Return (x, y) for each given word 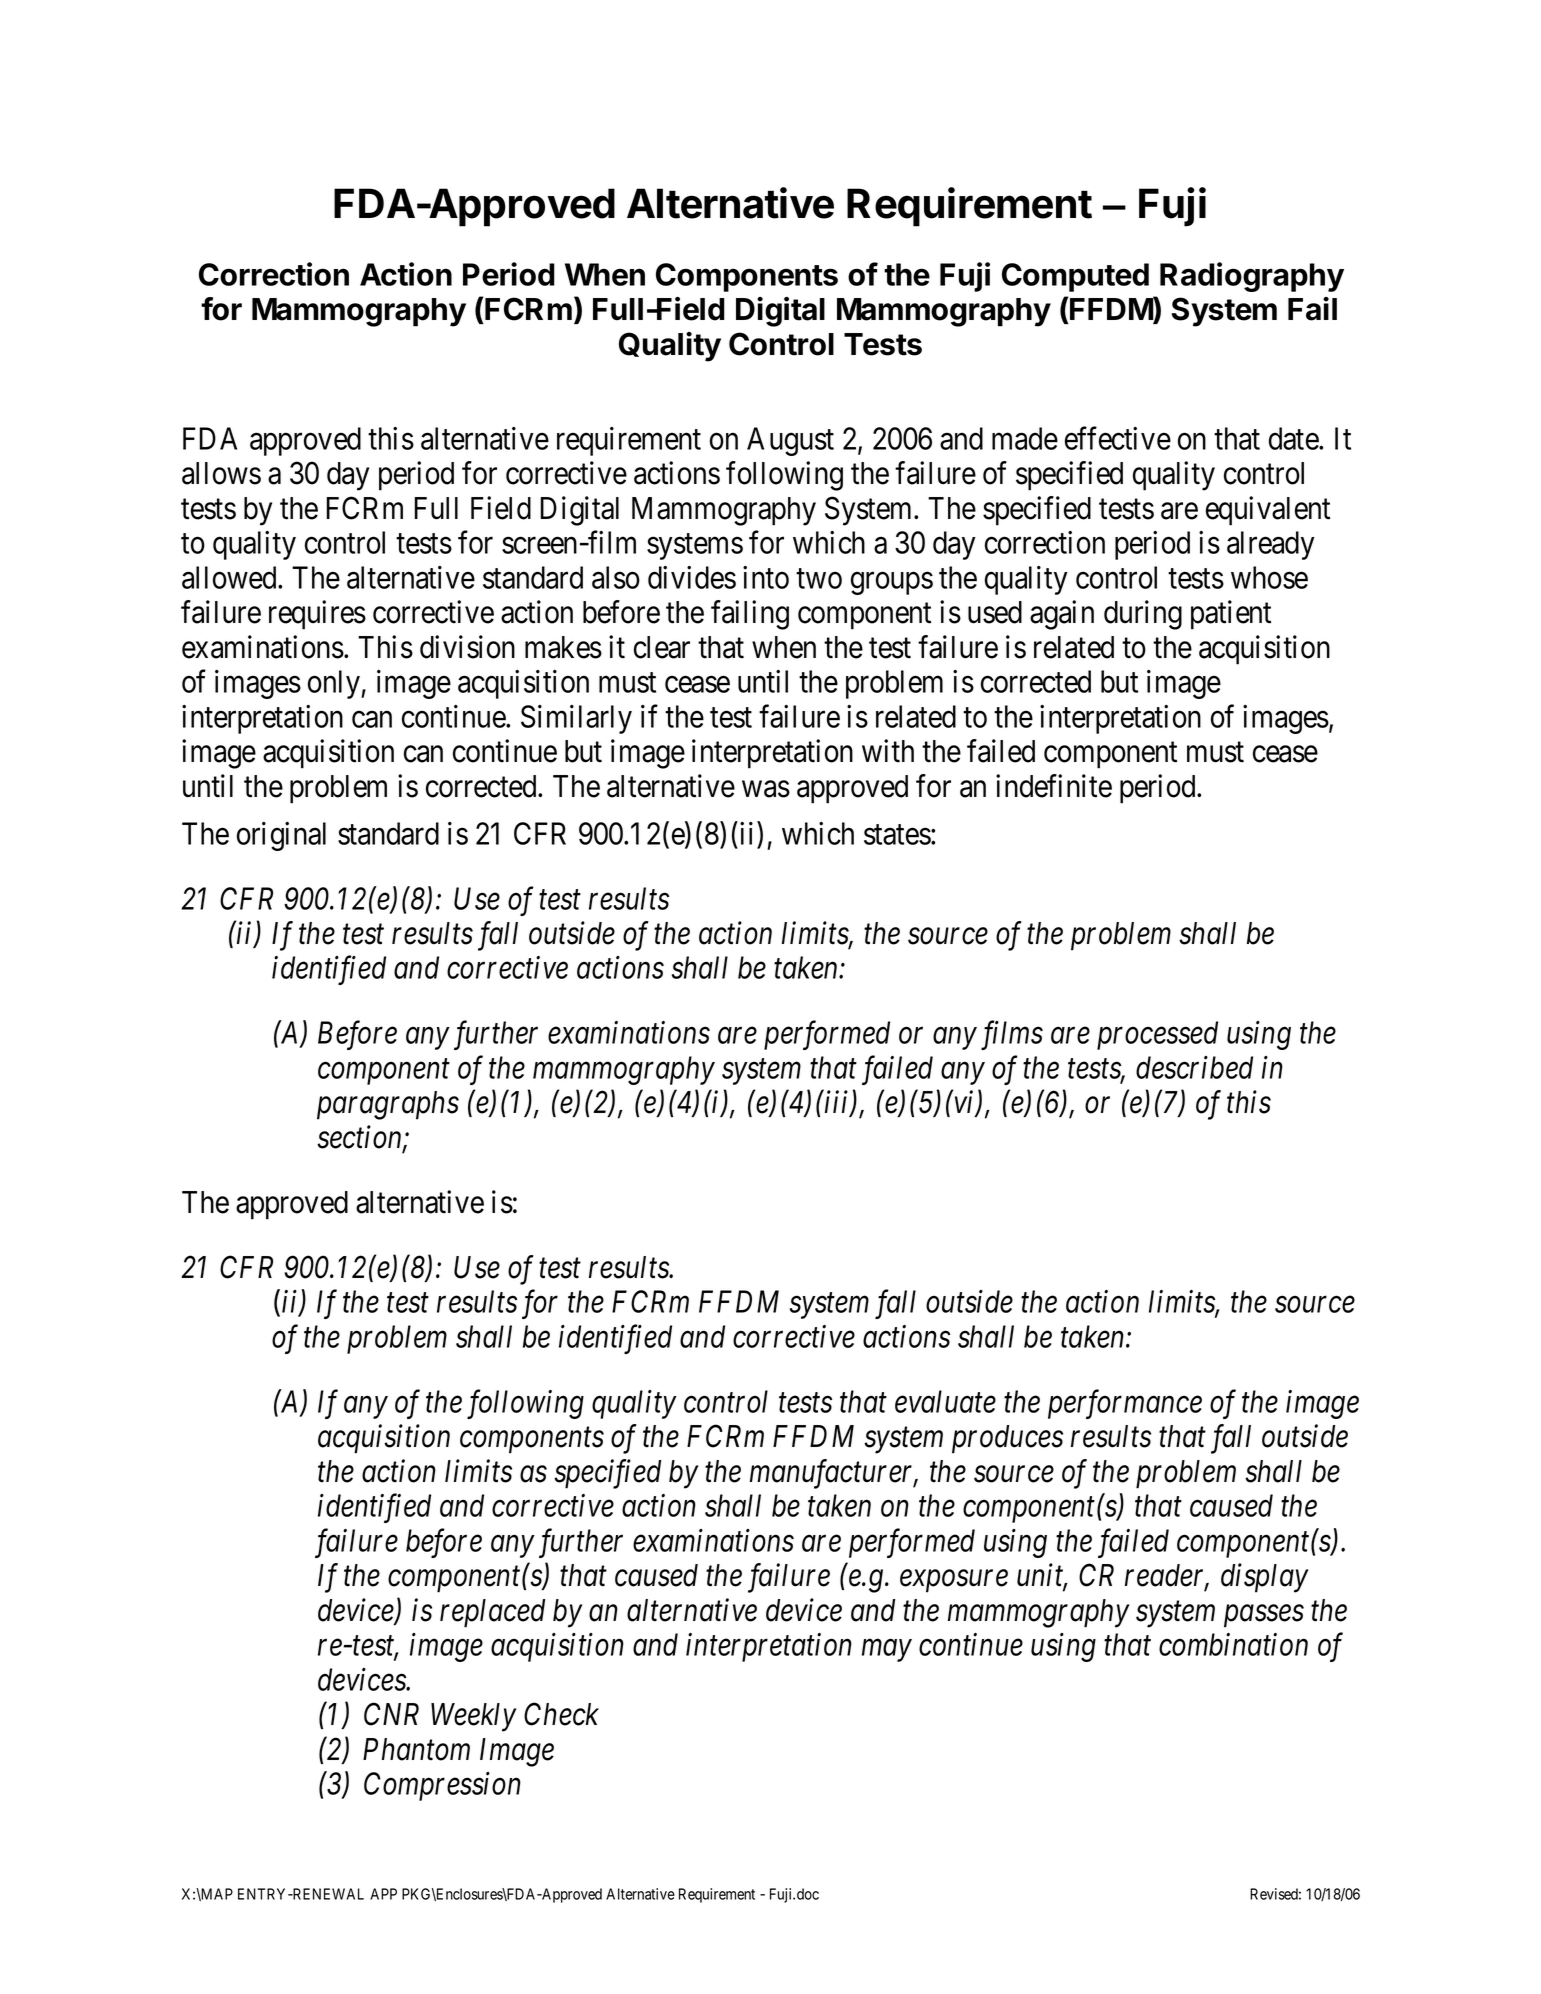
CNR (391, 1714)
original (281, 836)
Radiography (1252, 277)
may (887, 1651)
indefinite (1054, 786)
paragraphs (388, 1105)
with (888, 751)
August (790, 441)
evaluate (945, 1401)
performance (1125, 1404)
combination (1233, 1644)
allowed (230, 577)
